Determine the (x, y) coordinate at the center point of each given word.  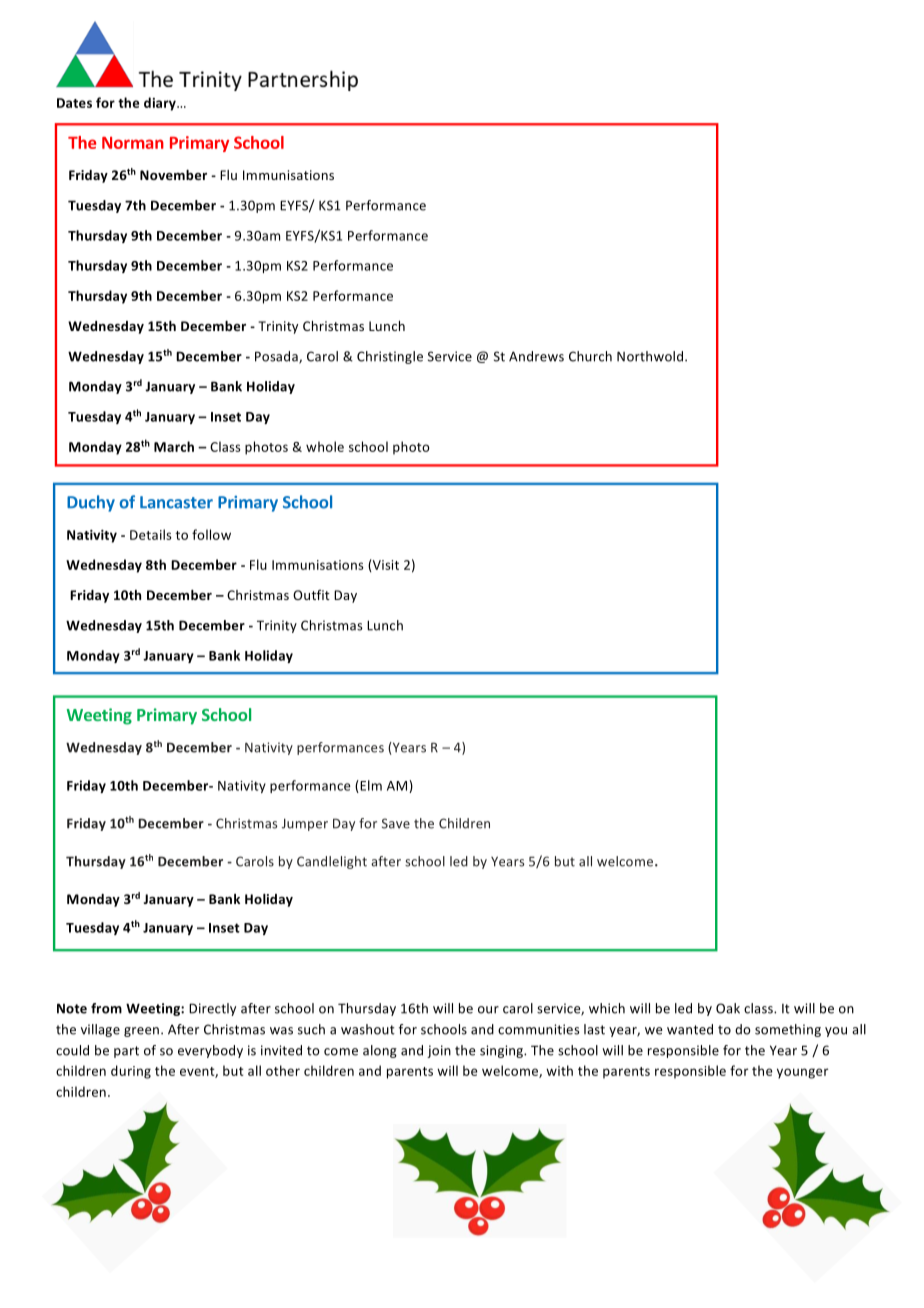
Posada (277, 357)
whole (325, 446)
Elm (370, 786)
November (173, 175)
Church (590, 356)
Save (396, 823)
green (143, 1032)
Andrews (536, 356)
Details (151, 534)
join (439, 1051)
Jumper (305, 824)
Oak (728, 1008)
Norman (133, 143)
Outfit (311, 595)
